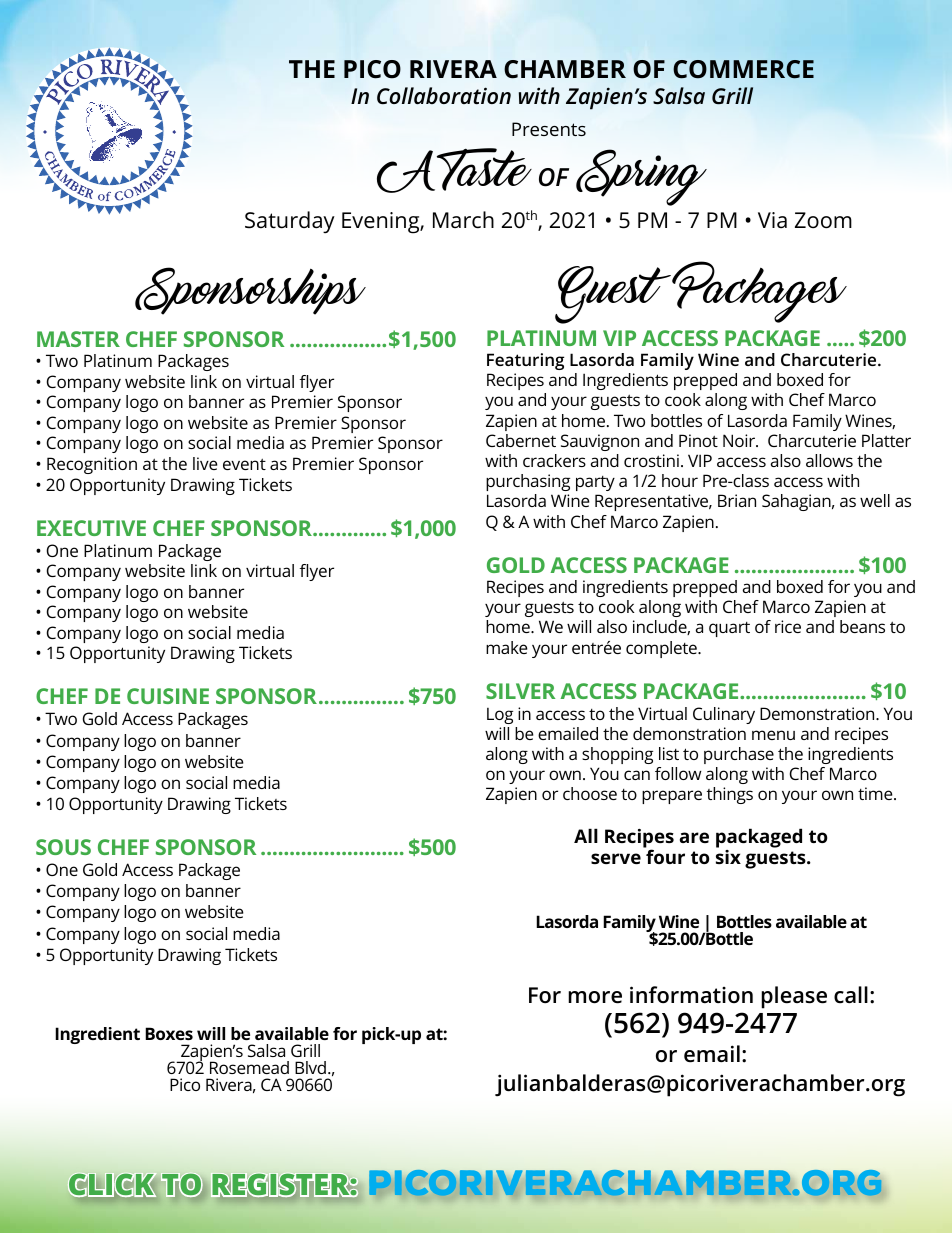 Image resolution: width=952 pixels, height=1233 pixels. Describe the element at coordinates (743, 69) in the screenshot. I see `COMMERCE` at that location.
